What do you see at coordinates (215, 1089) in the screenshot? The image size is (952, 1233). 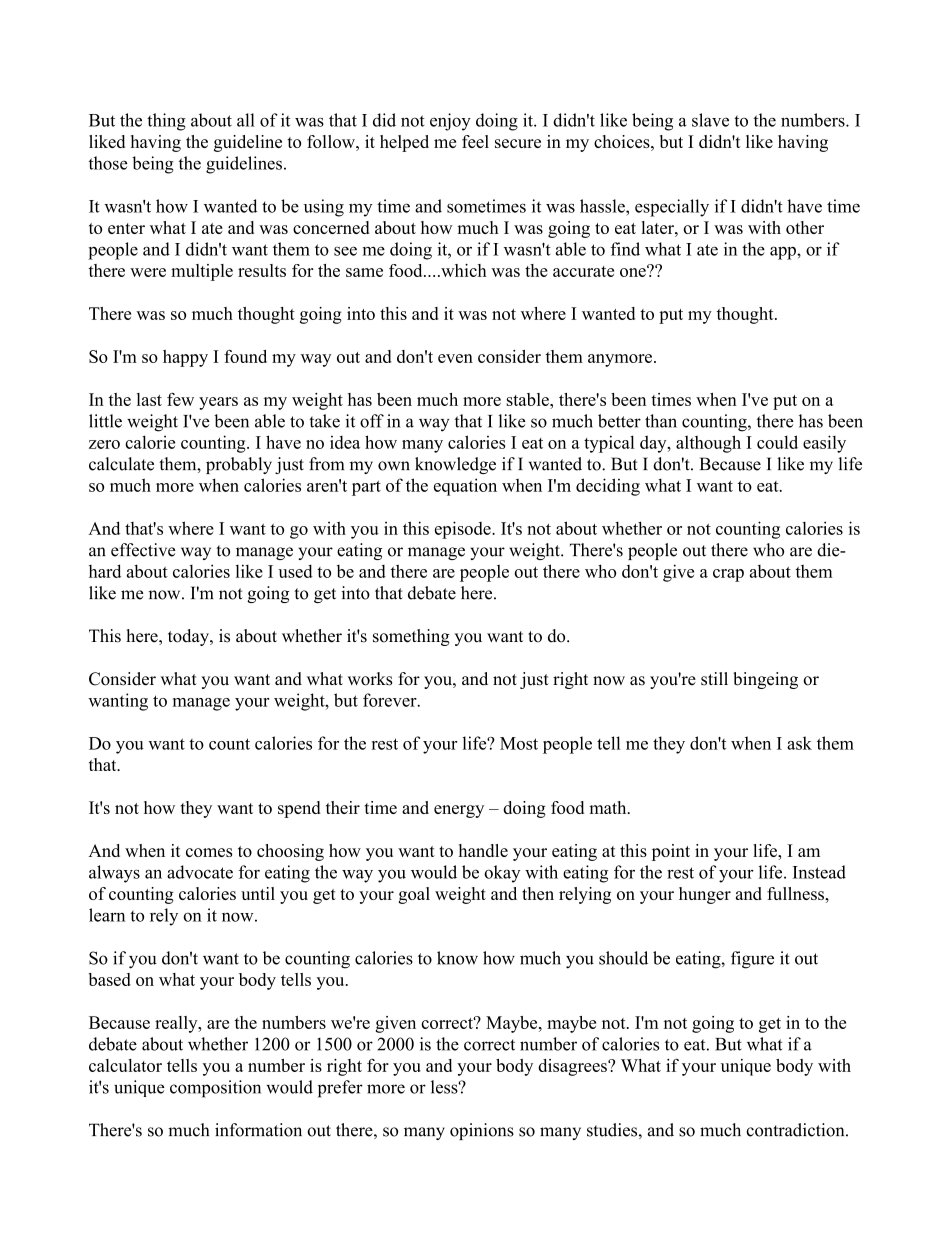 I see `composition` at bounding box center [215, 1089].
